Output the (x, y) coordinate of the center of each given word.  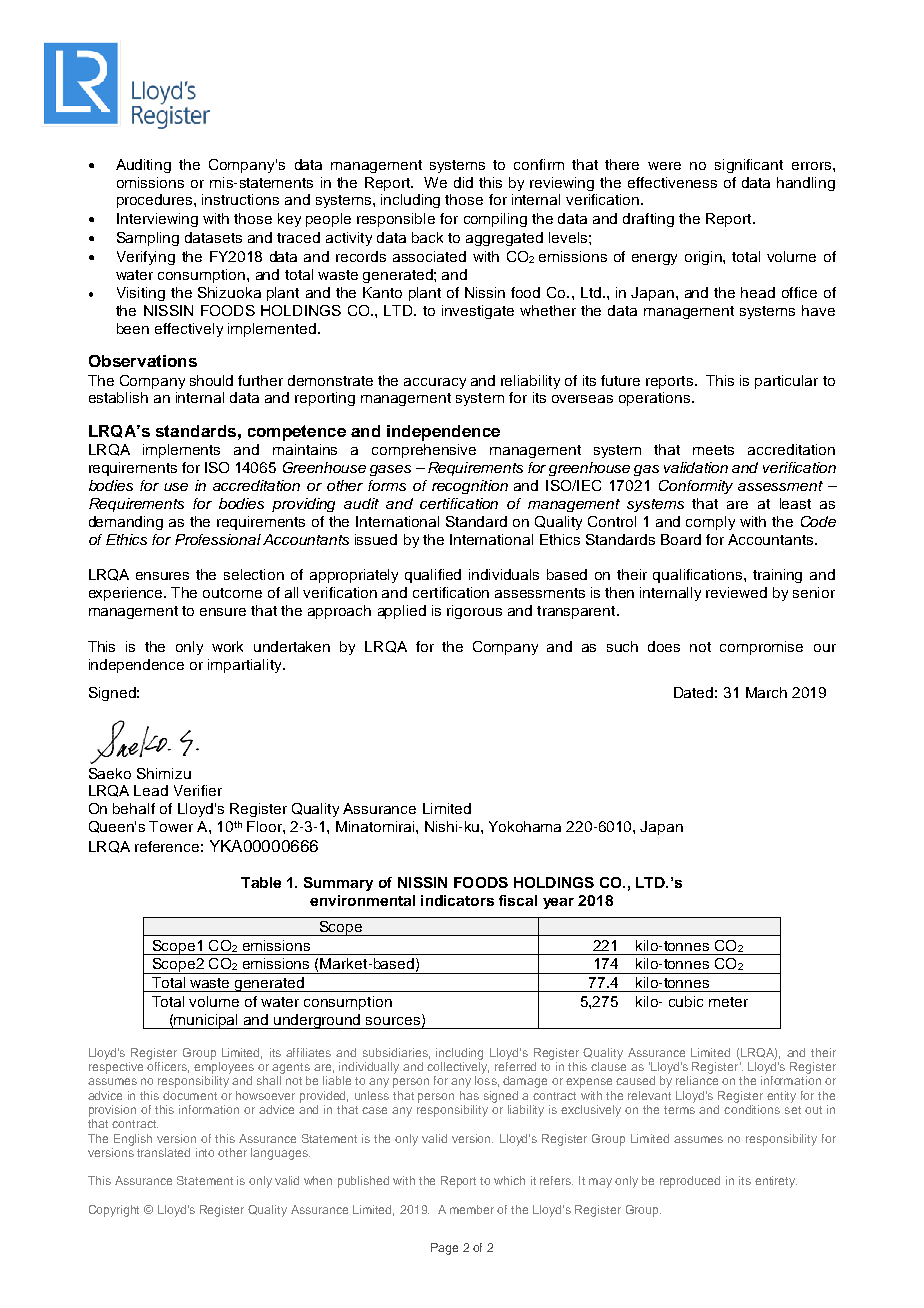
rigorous (474, 612)
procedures (156, 201)
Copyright (114, 1211)
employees (224, 1068)
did (463, 182)
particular (786, 382)
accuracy (435, 383)
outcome (232, 593)
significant (749, 166)
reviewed (736, 592)
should (211, 380)
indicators (457, 900)
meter (728, 1002)
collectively (458, 1068)
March (766, 692)
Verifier (198, 790)
